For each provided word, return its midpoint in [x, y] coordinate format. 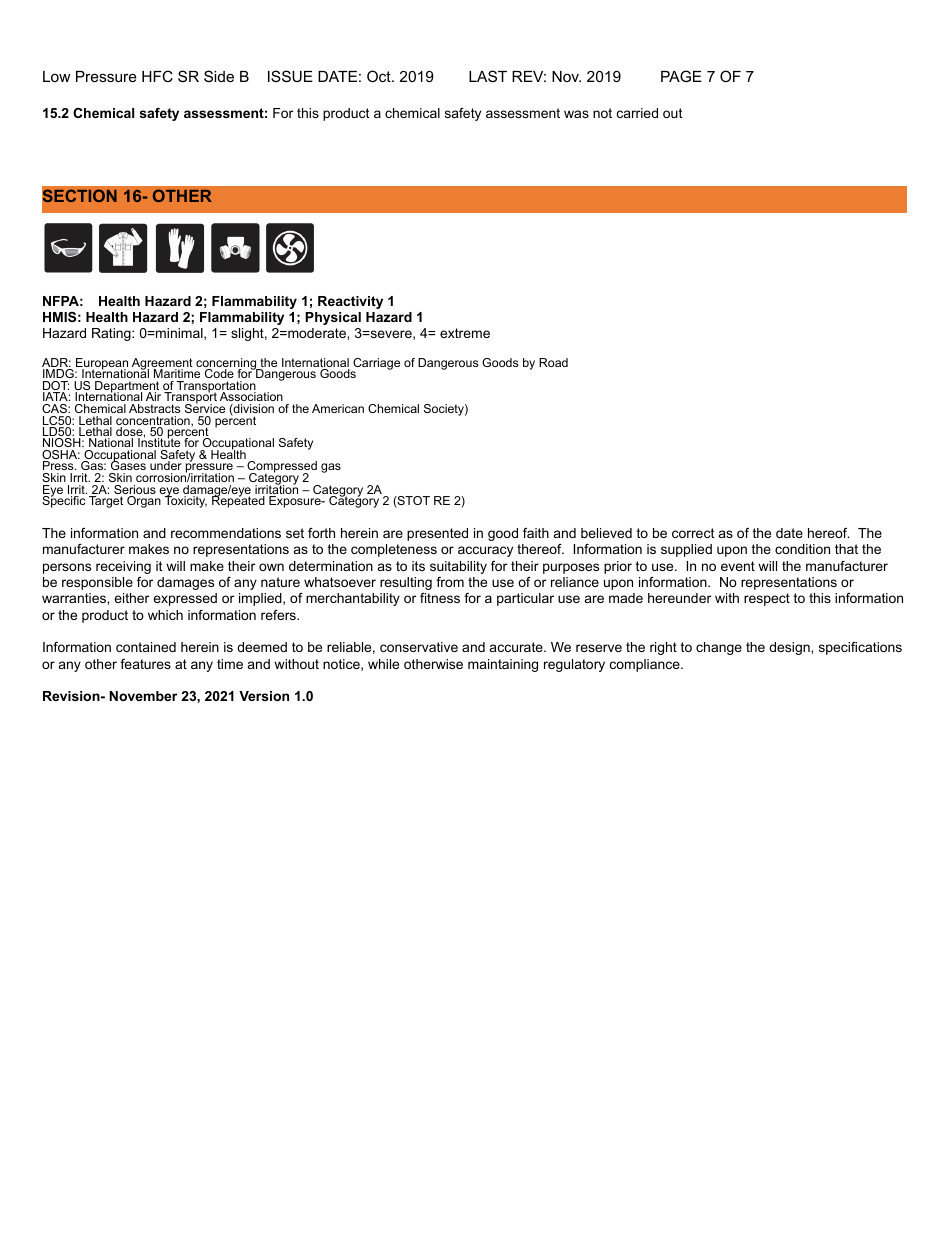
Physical [333, 318]
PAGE [681, 76]
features [145, 664]
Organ [144, 502]
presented [437, 534]
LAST [488, 76]
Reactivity [350, 302]
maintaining [503, 665]
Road [553, 362]
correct [693, 533]
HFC [157, 76]
